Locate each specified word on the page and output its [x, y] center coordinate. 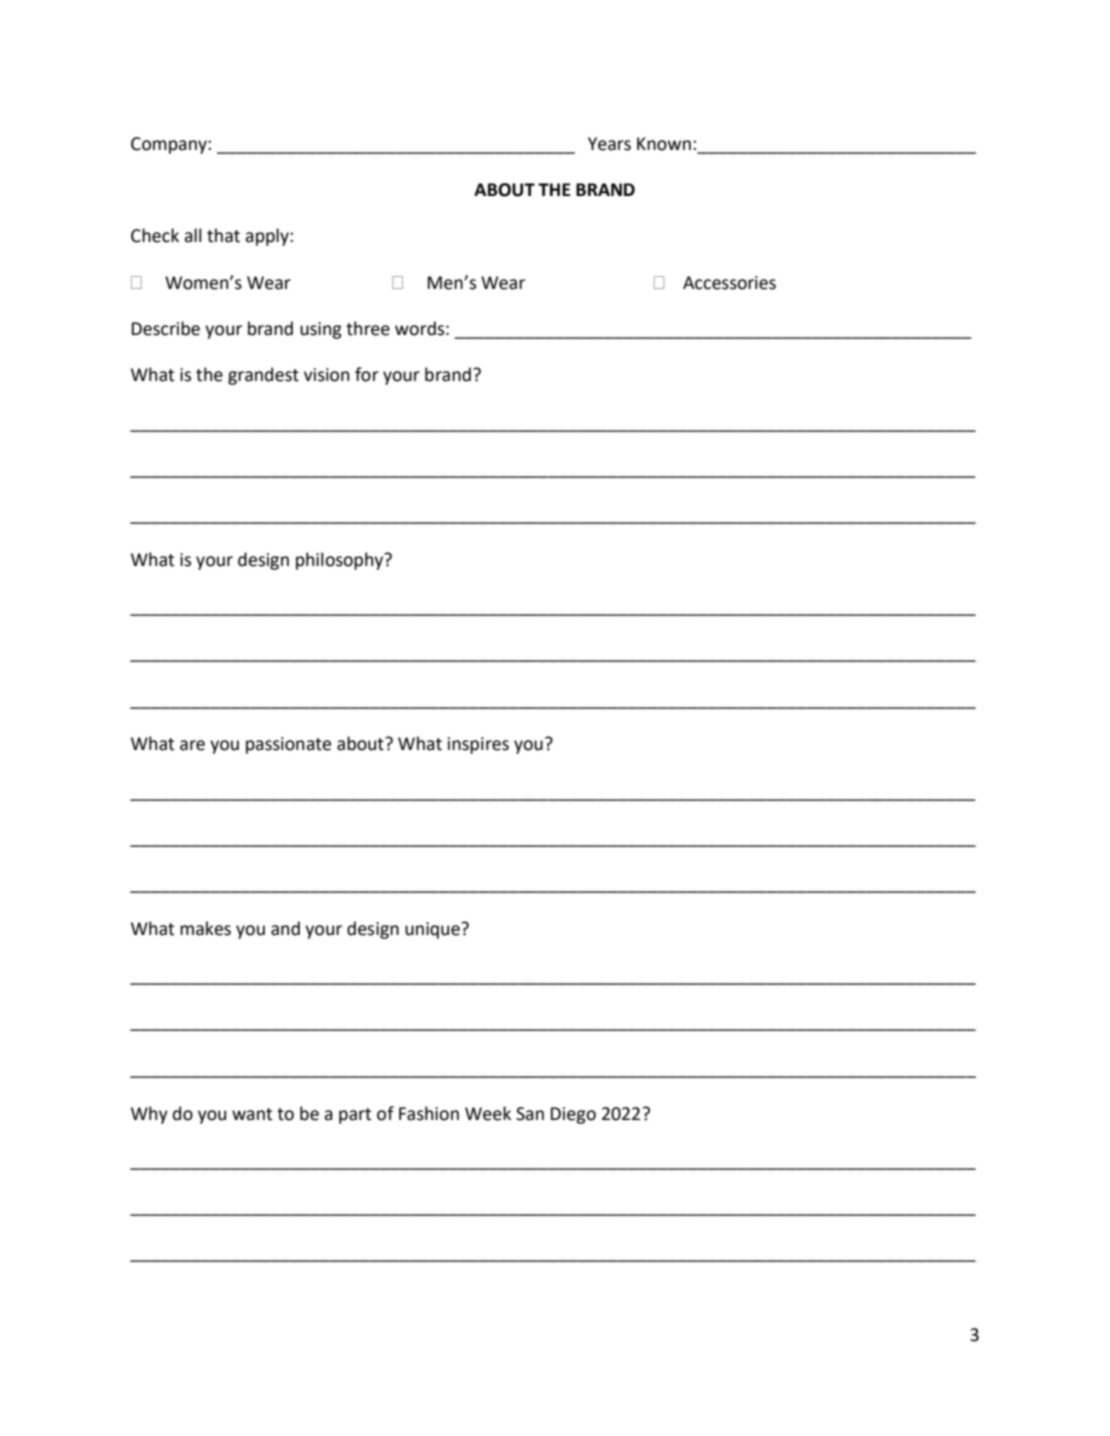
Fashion [429, 1113]
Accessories [729, 283]
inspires [478, 745]
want [252, 1114]
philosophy [341, 561]
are [192, 745]
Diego [573, 1115]
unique [433, 930]
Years [609, 144]
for [367, 374]
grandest [263, 376]
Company [170, 145]
